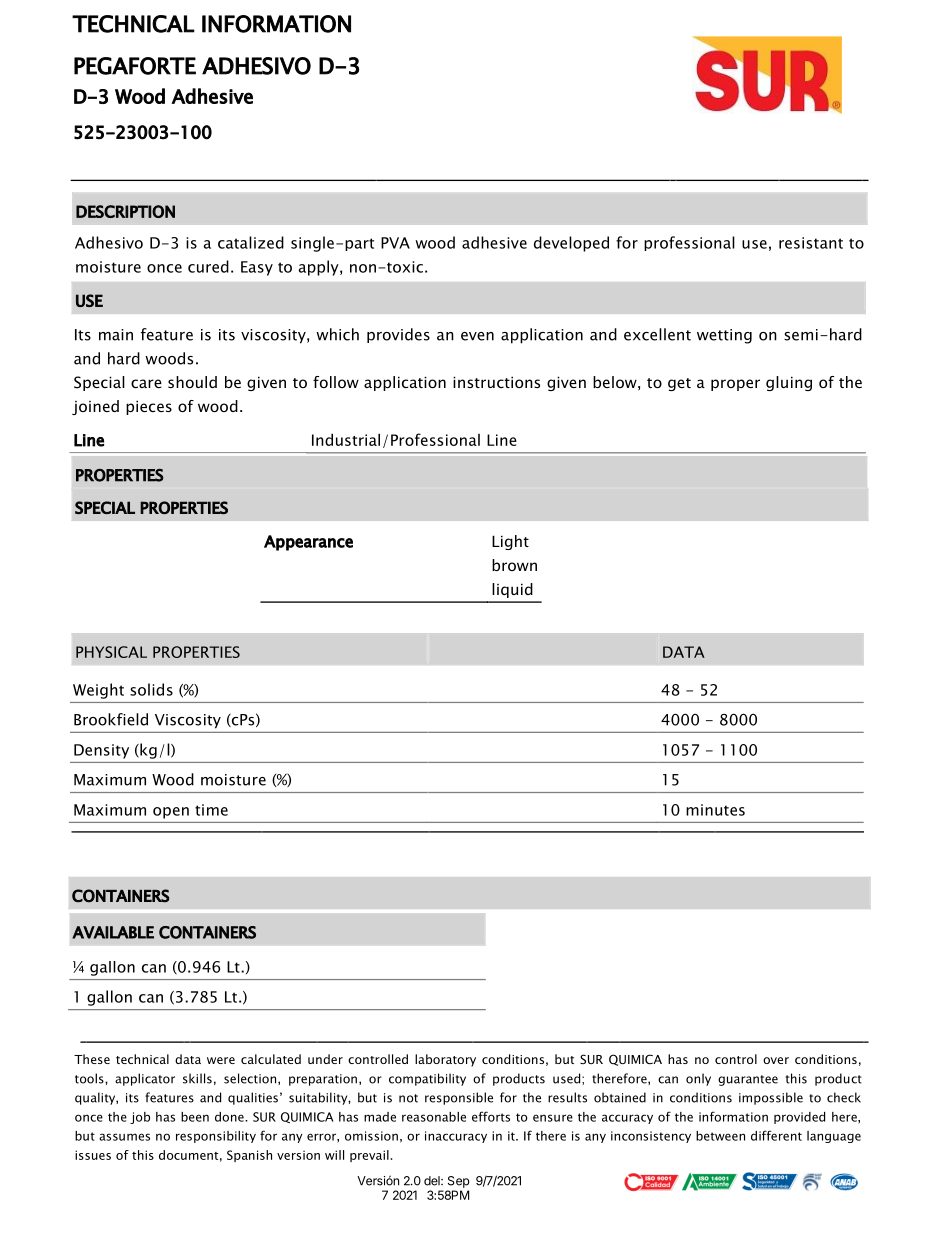 Image resolution: width=952 pixels, height=1233 pixels. I want to click on resistant, so click(811, 243).
